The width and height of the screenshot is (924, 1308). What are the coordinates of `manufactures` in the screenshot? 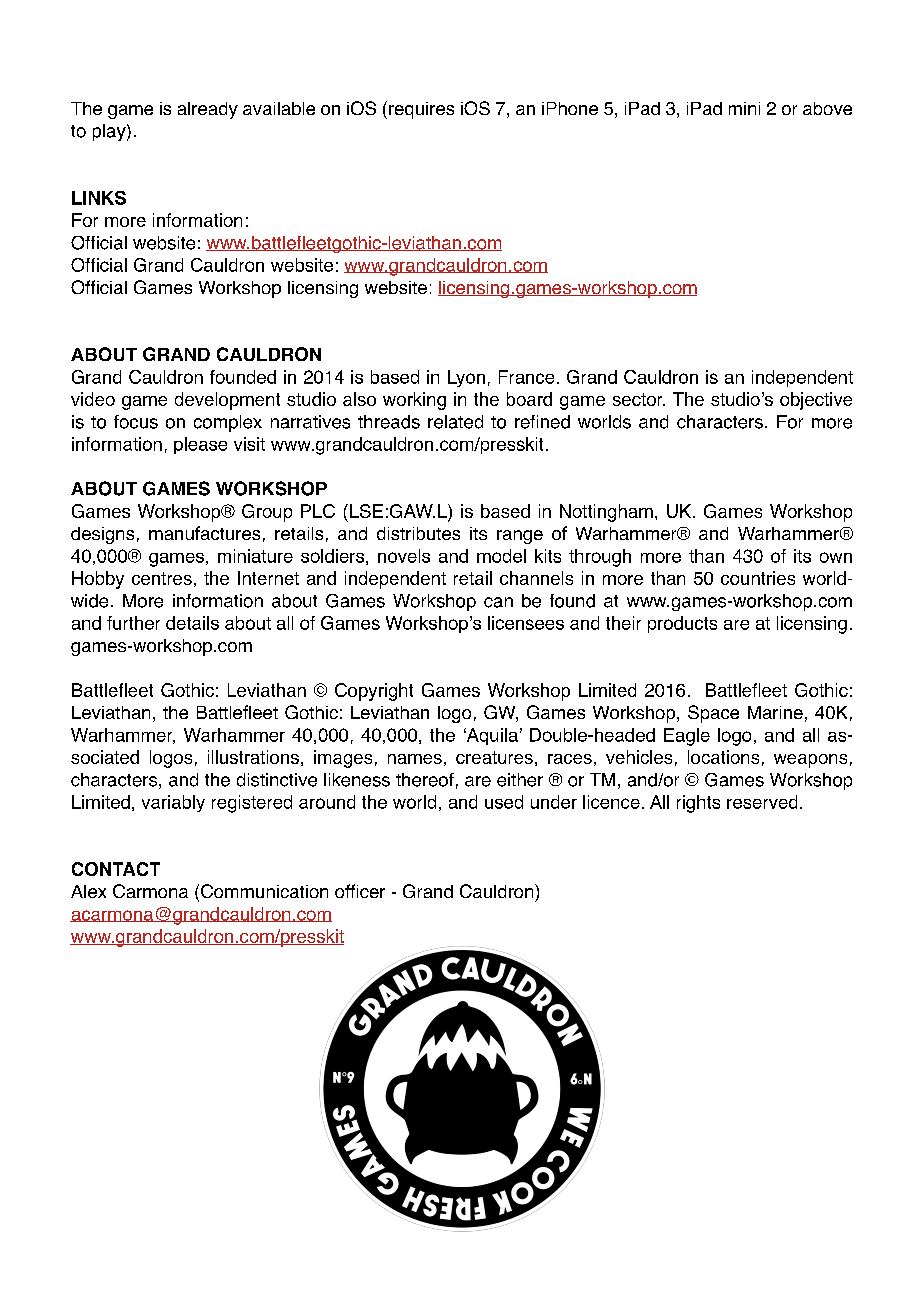 It's located at (204, 533).
